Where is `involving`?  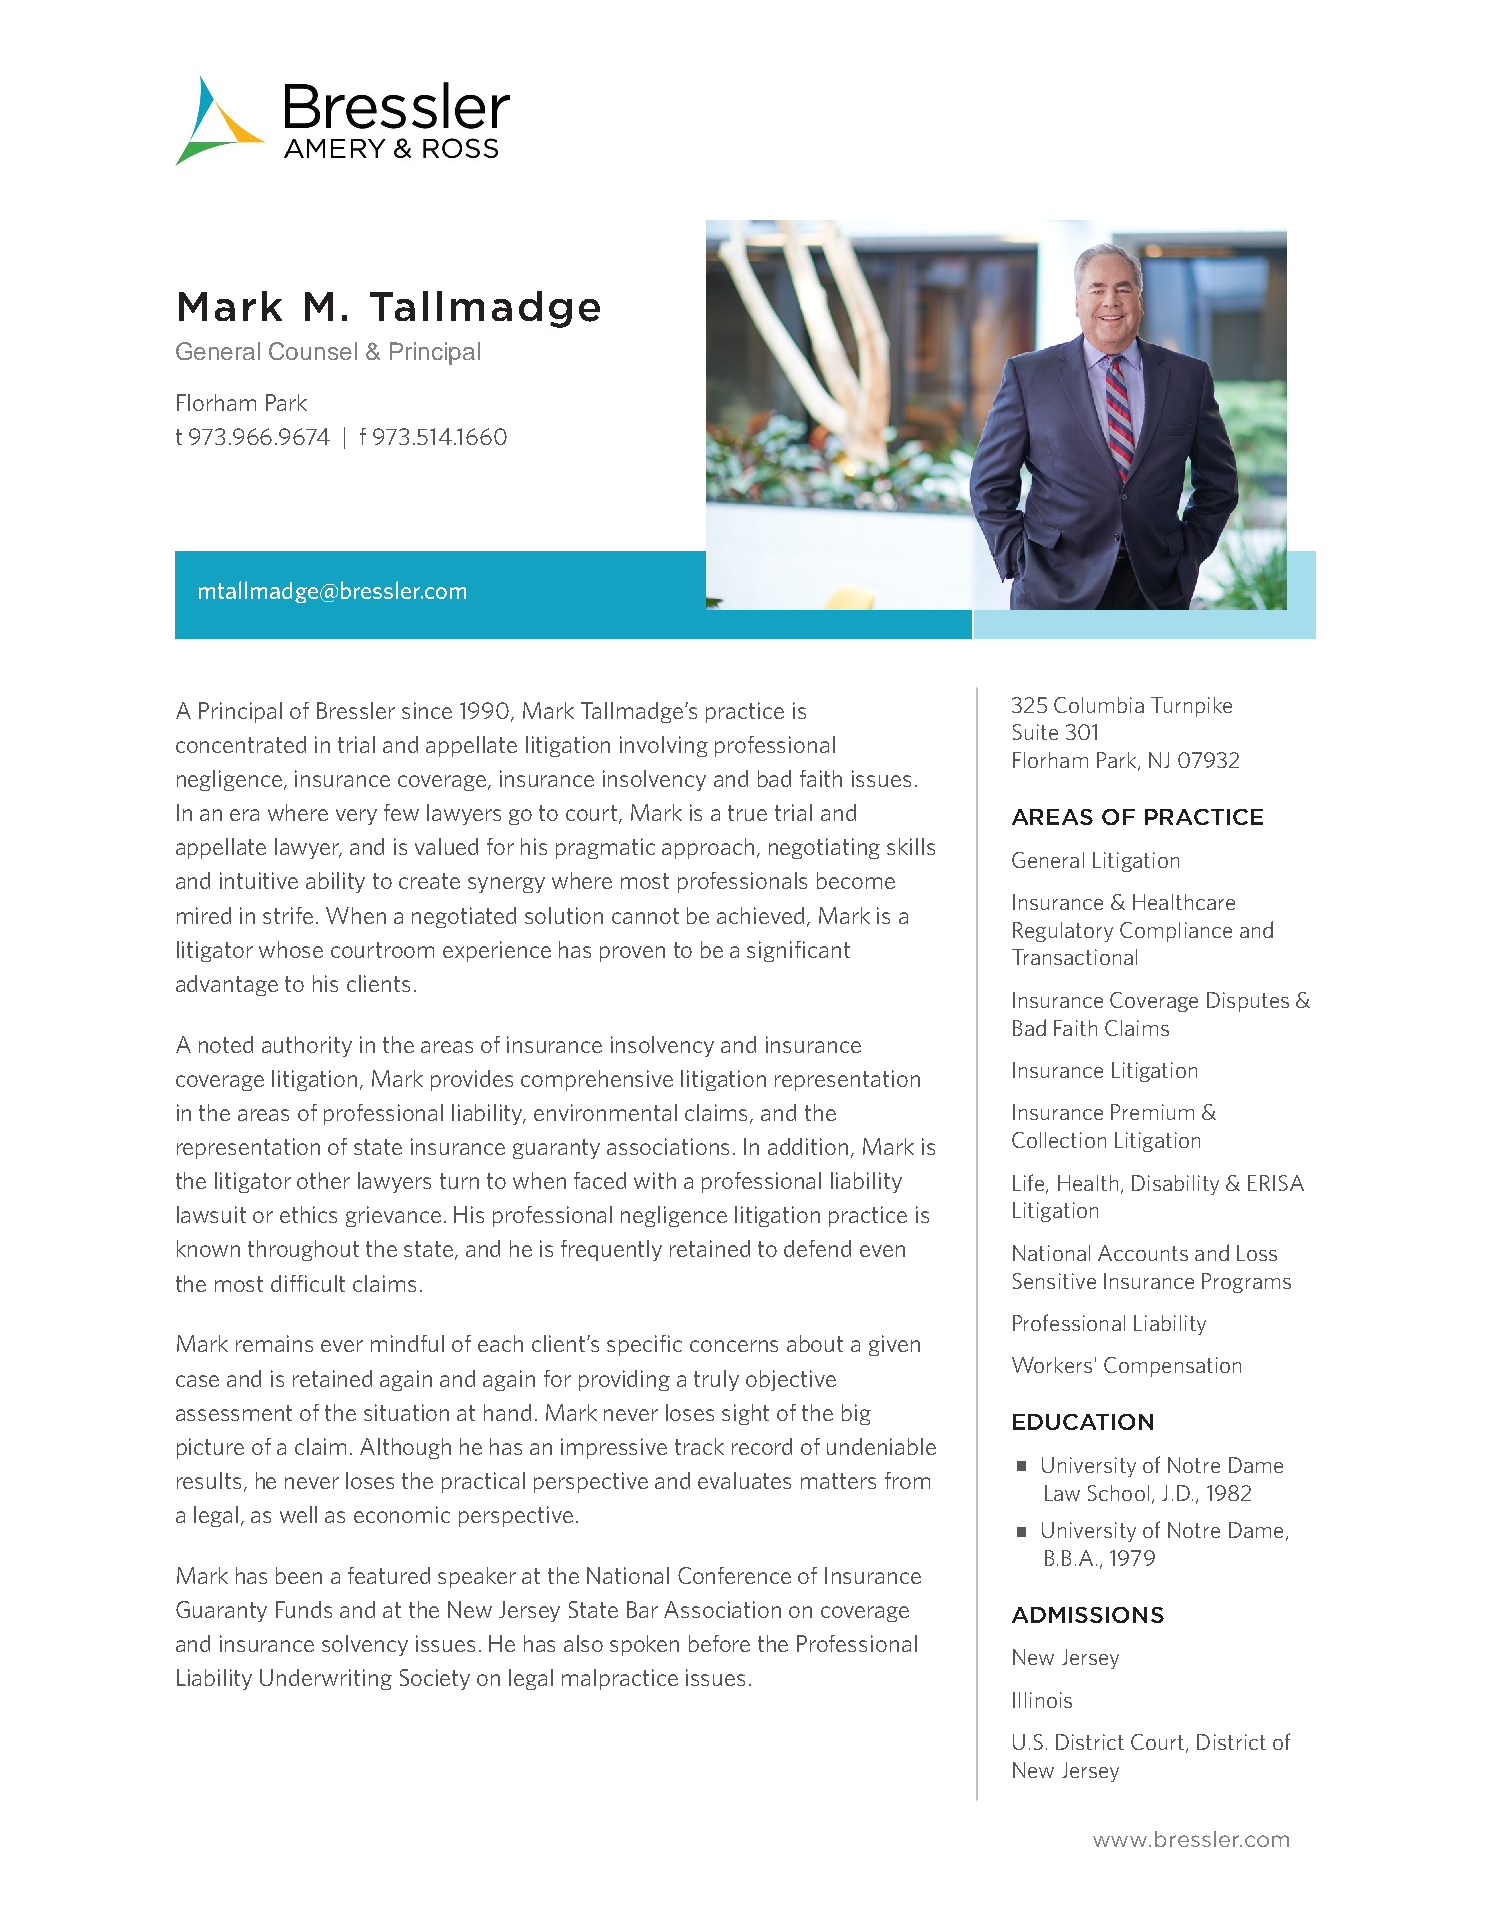
involving is located at coordinates (664, 746).
